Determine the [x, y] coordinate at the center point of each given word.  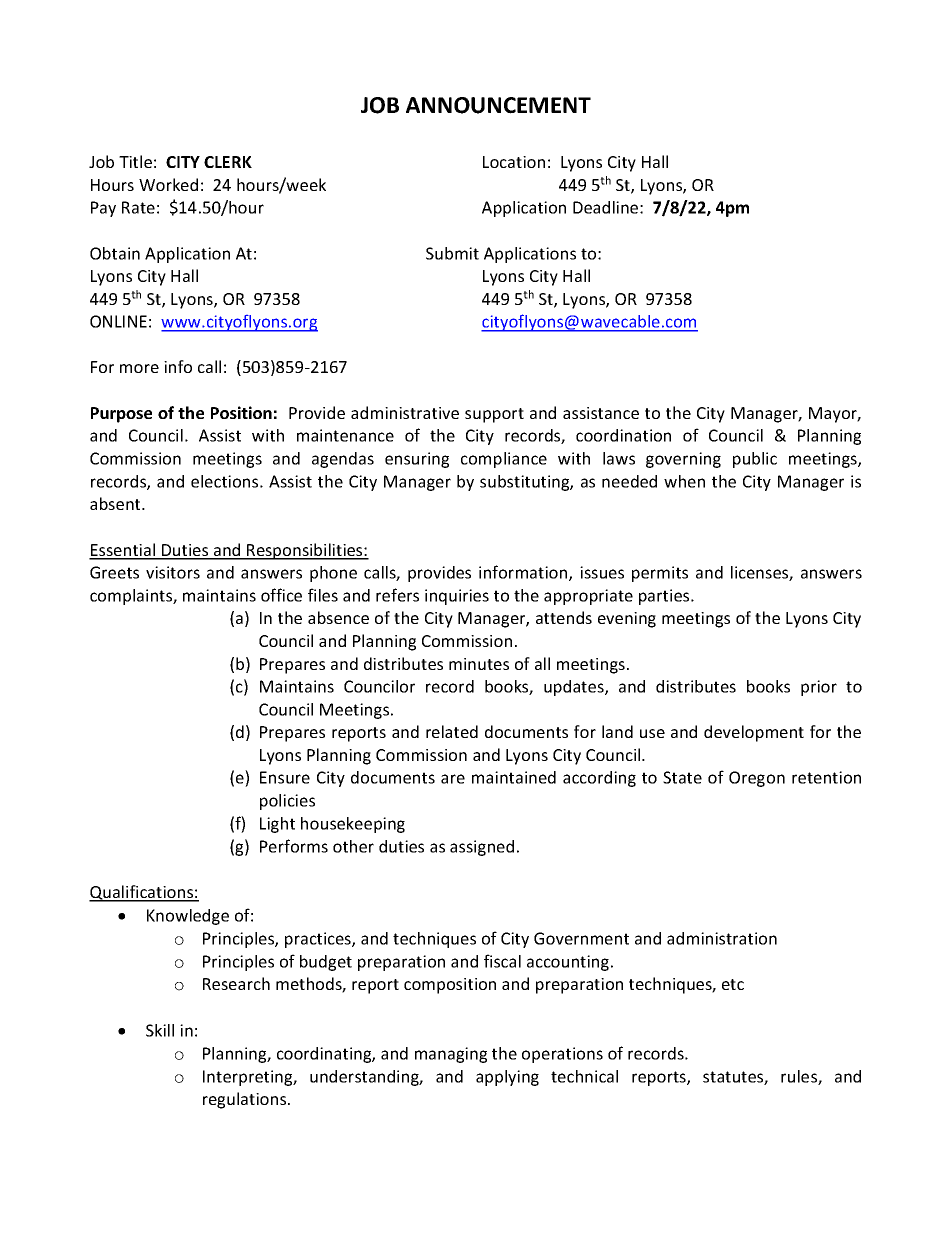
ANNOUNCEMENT [498, 105]
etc [733, 984]
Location [514, 162]
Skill [160, 1030]
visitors [173, 572]
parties [665, 597]
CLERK [228, 162]
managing [451, 1055]
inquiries [457, 597]
